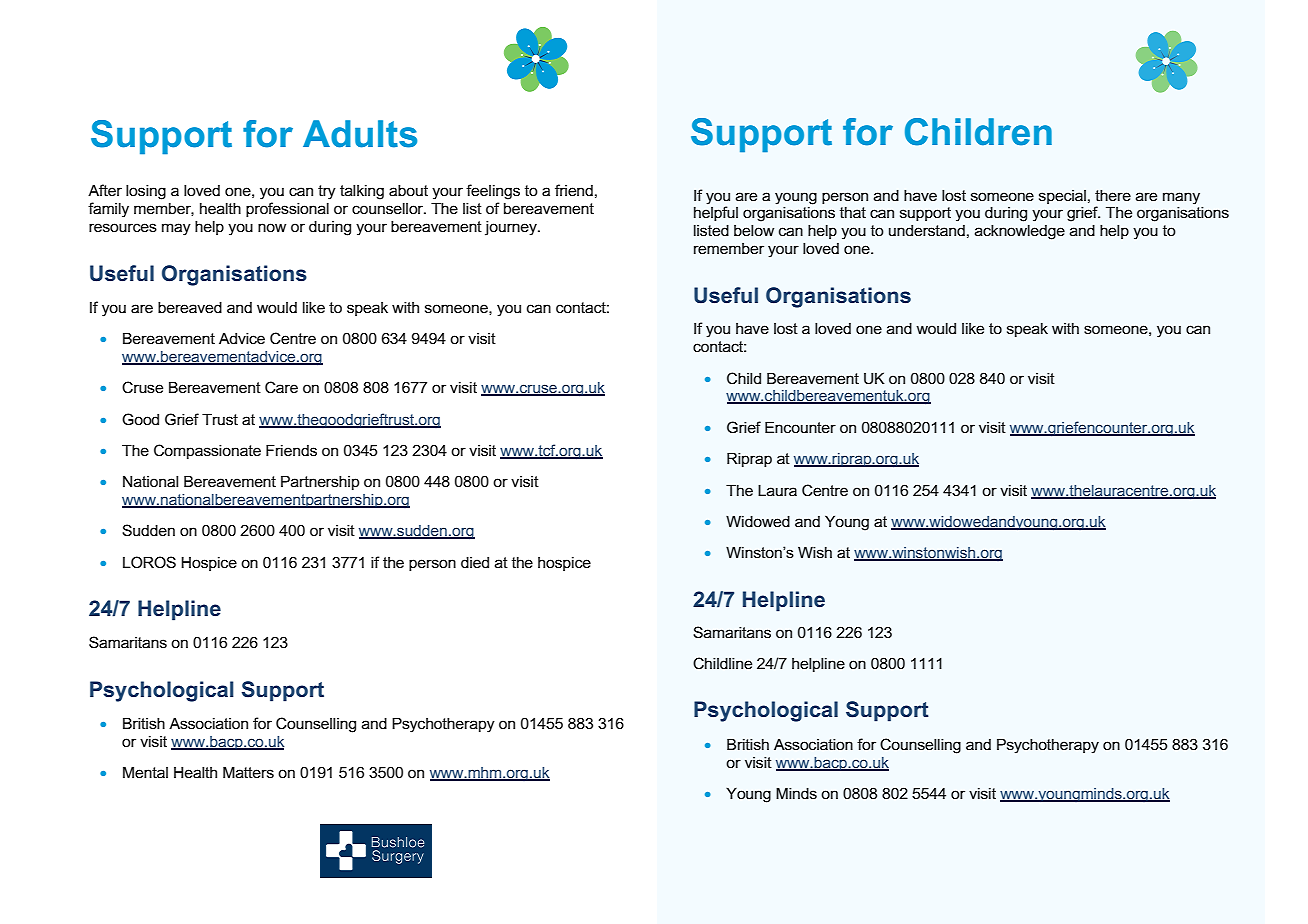 The height and width of the document is (924, 1308). I want to click on died, so click(475, 562).
